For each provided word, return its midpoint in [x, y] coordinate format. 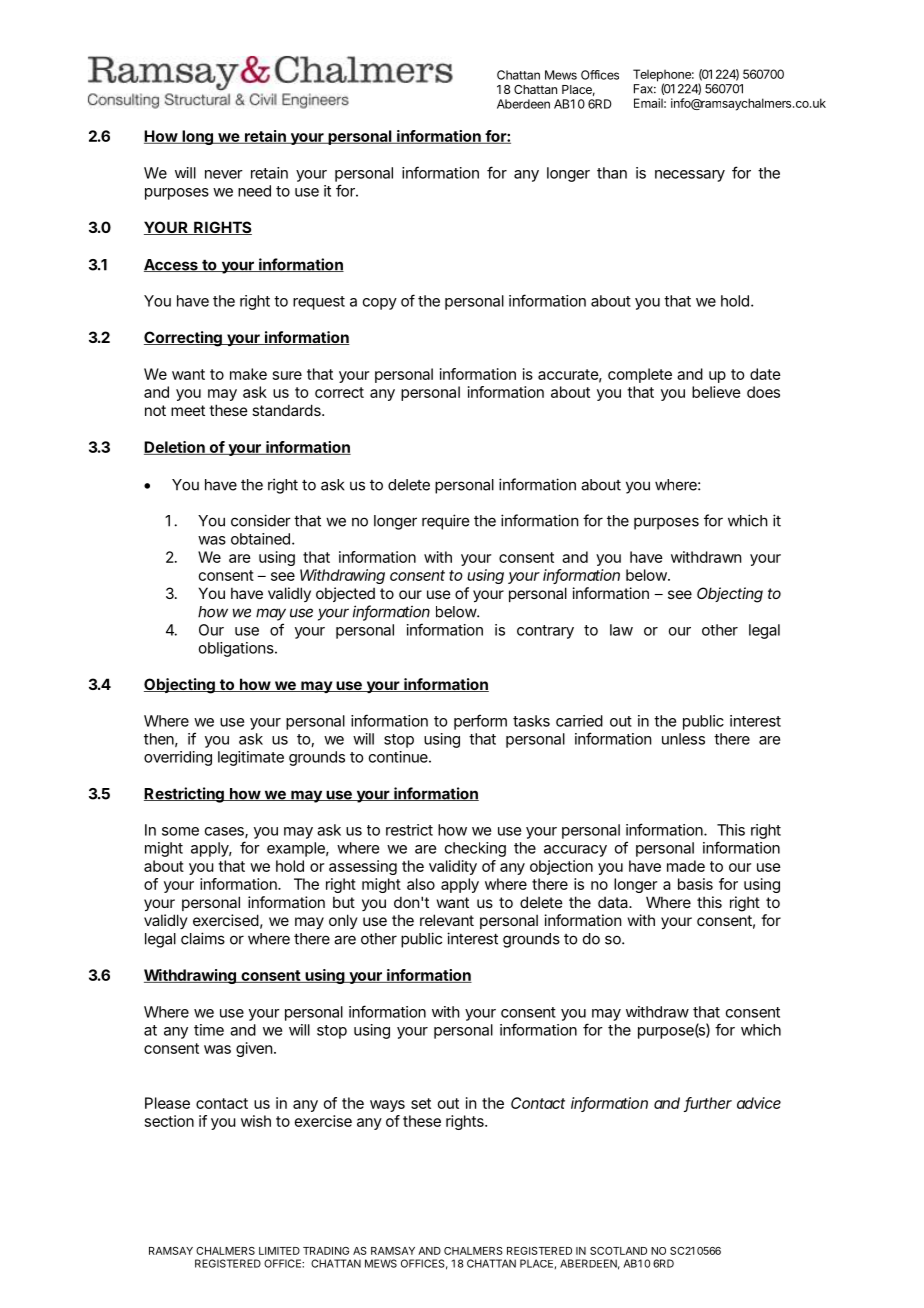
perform [480, 722]
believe [716, 392]
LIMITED [279, 1251]
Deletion [175, 448]
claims [203, 938]
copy [380, 304]
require [445, 522]
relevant [447, 920]
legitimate [251, 758]
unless [683, 739]
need [254, 191]
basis [695, 884]
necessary [690, 176]
